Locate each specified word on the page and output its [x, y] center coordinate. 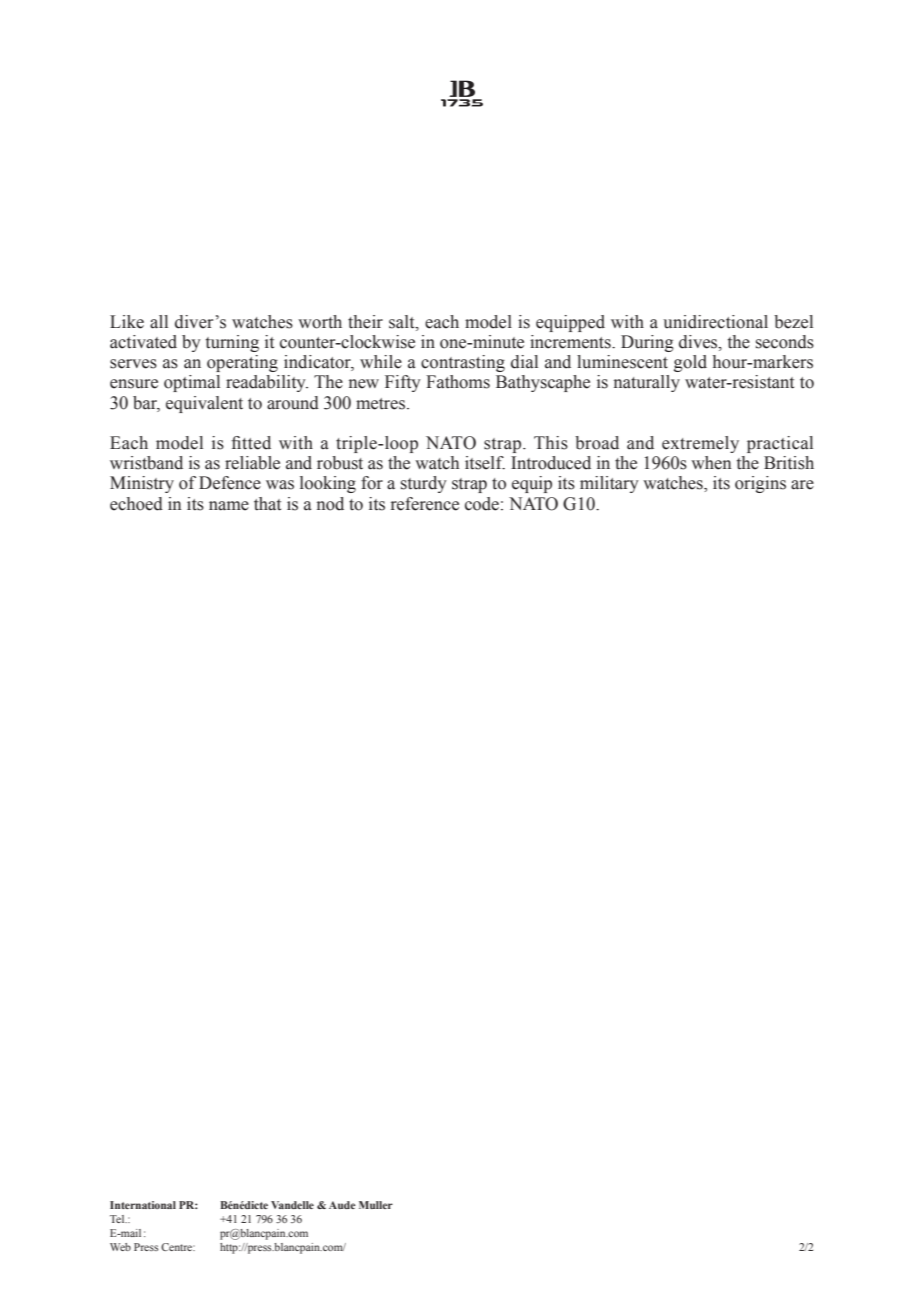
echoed [136, 504]
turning [232, 343]
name [229, 506]
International [143, 1205]
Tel [118, 1219]
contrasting [463, 363]
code [482, 504]
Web [120, 1247]
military [609, 484]
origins [760, 484]
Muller [376, 1205]
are [802, 485]
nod [330, 504]
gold [690, 363]
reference [425, 504]
